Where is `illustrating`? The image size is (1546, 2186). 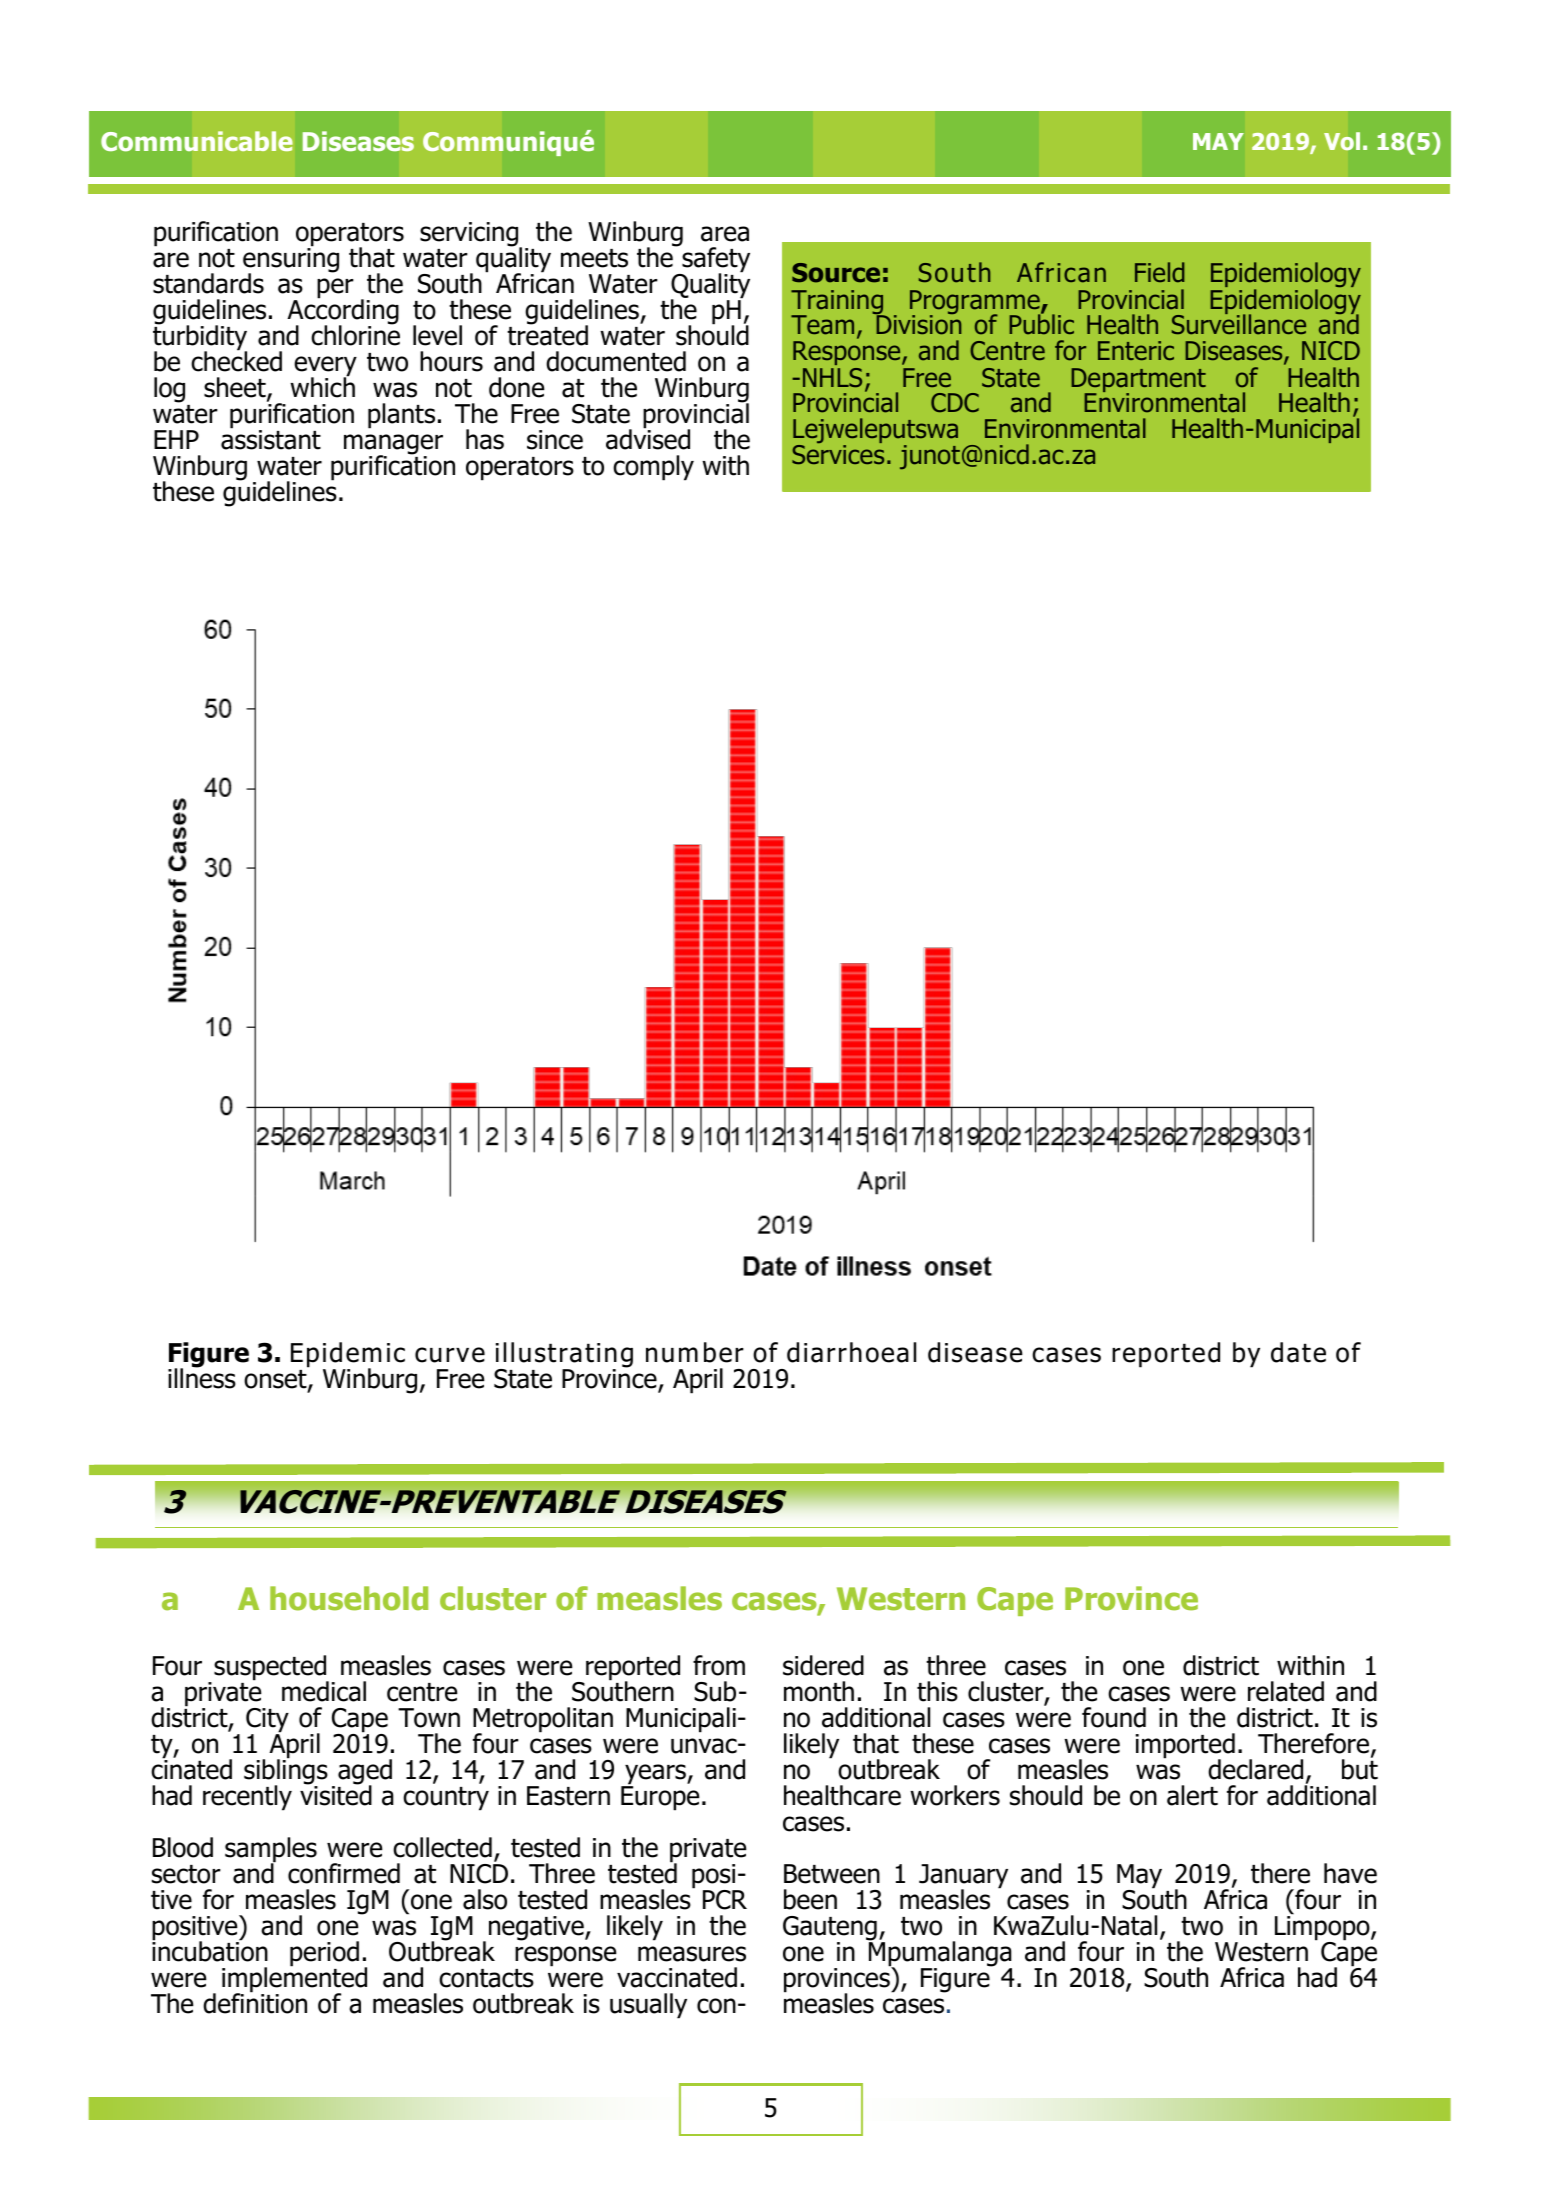 illustrating is located at coordinates (564, 1356).
